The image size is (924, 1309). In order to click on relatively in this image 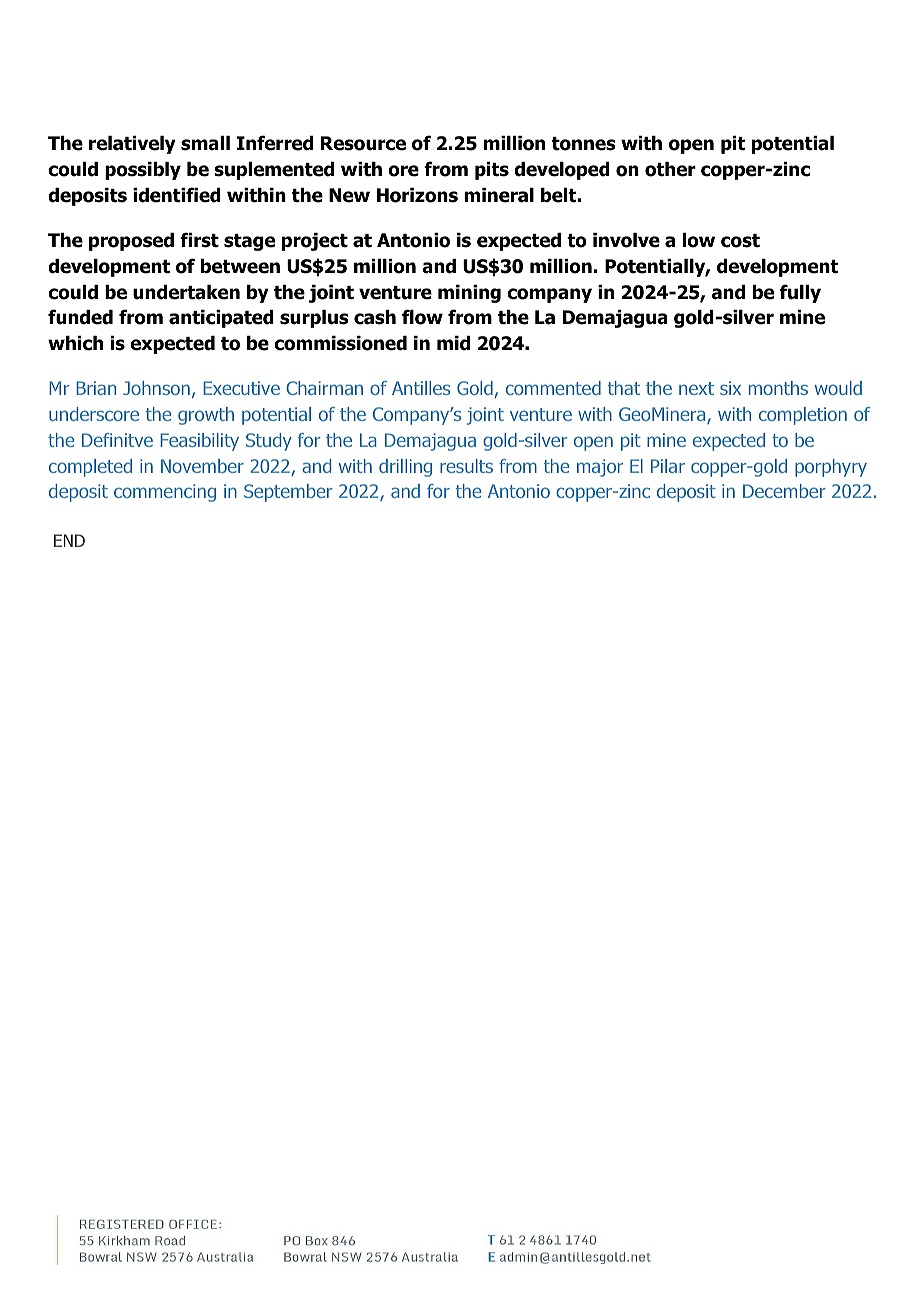, I will do `click(132, 145)`.
